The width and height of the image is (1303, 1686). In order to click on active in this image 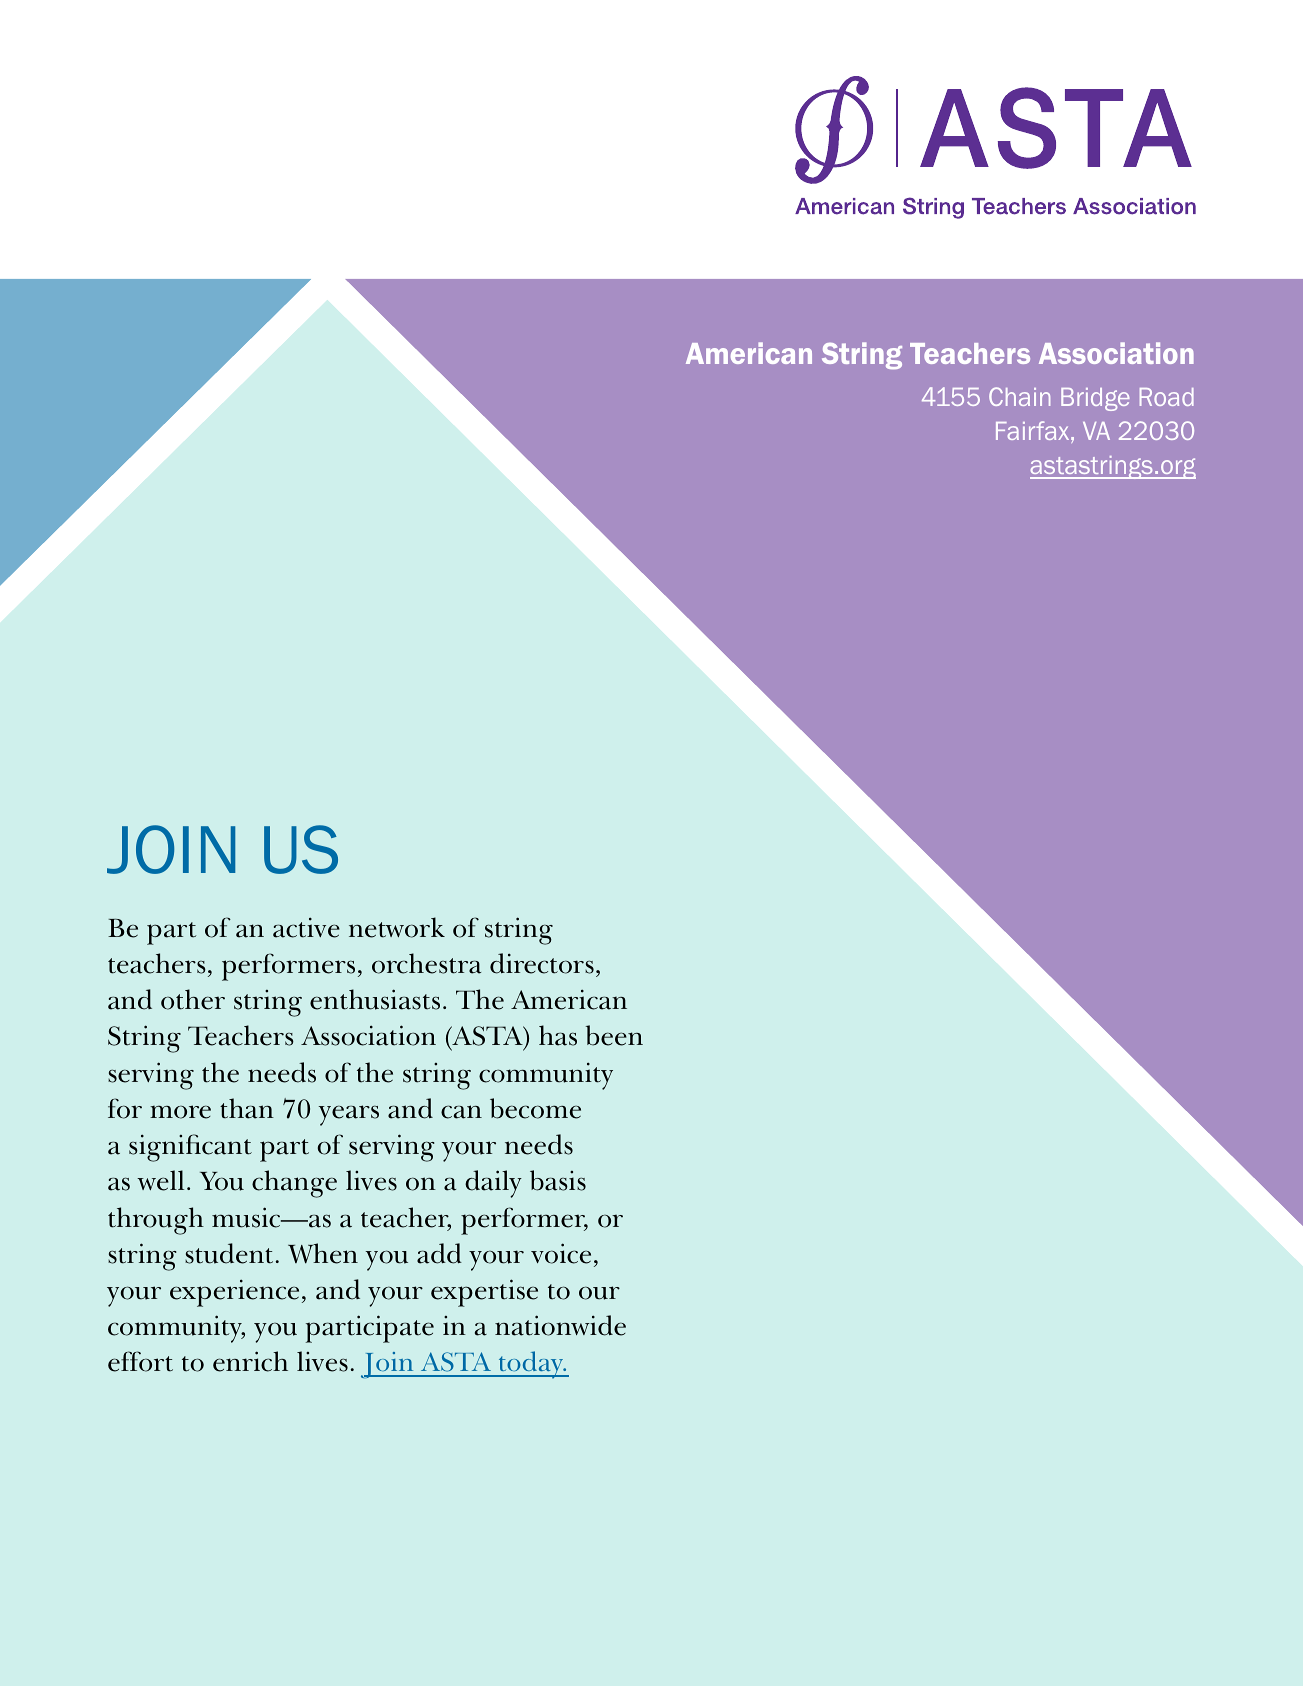, I will do `click(306, 927)`.
